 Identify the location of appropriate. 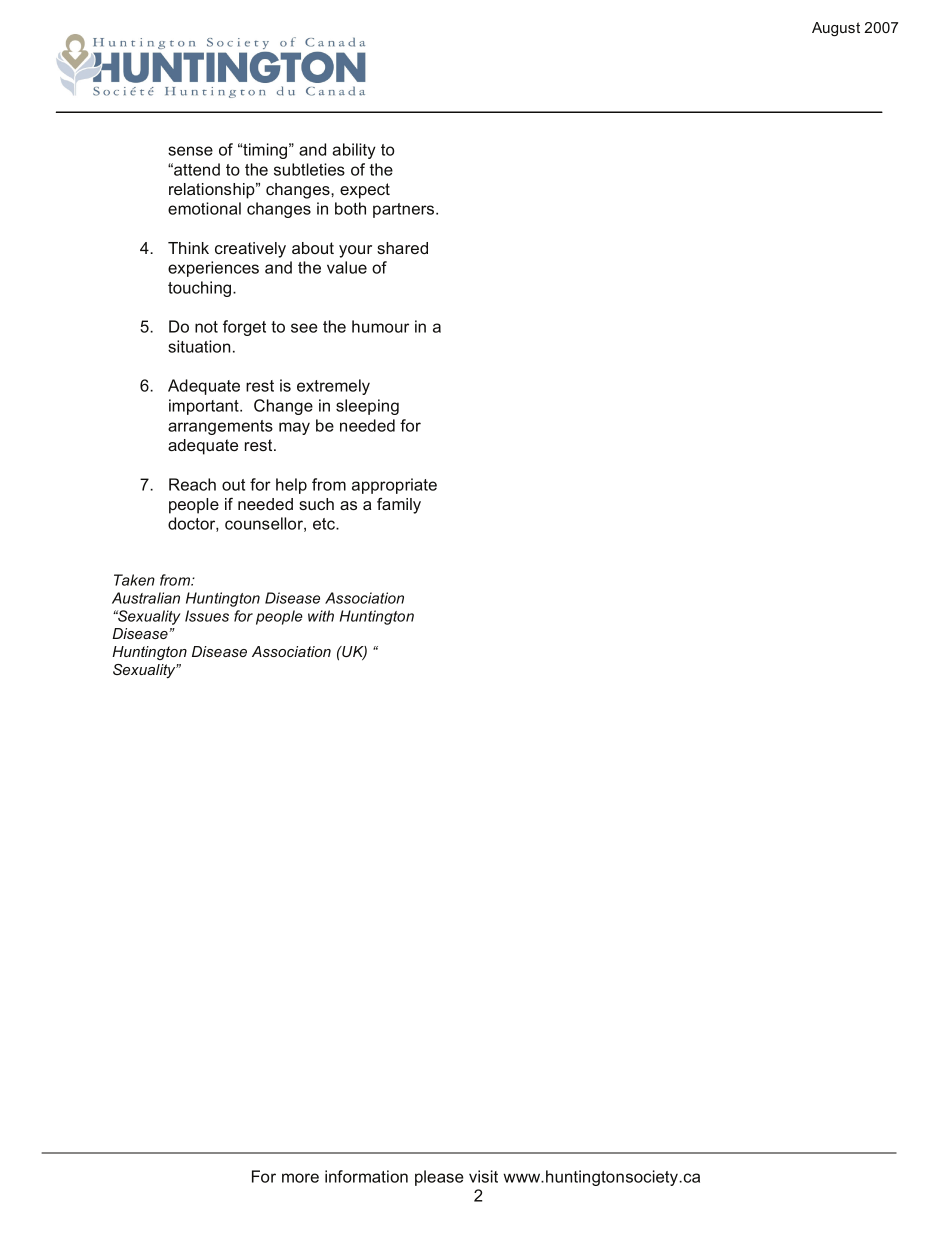
(394, 486).
